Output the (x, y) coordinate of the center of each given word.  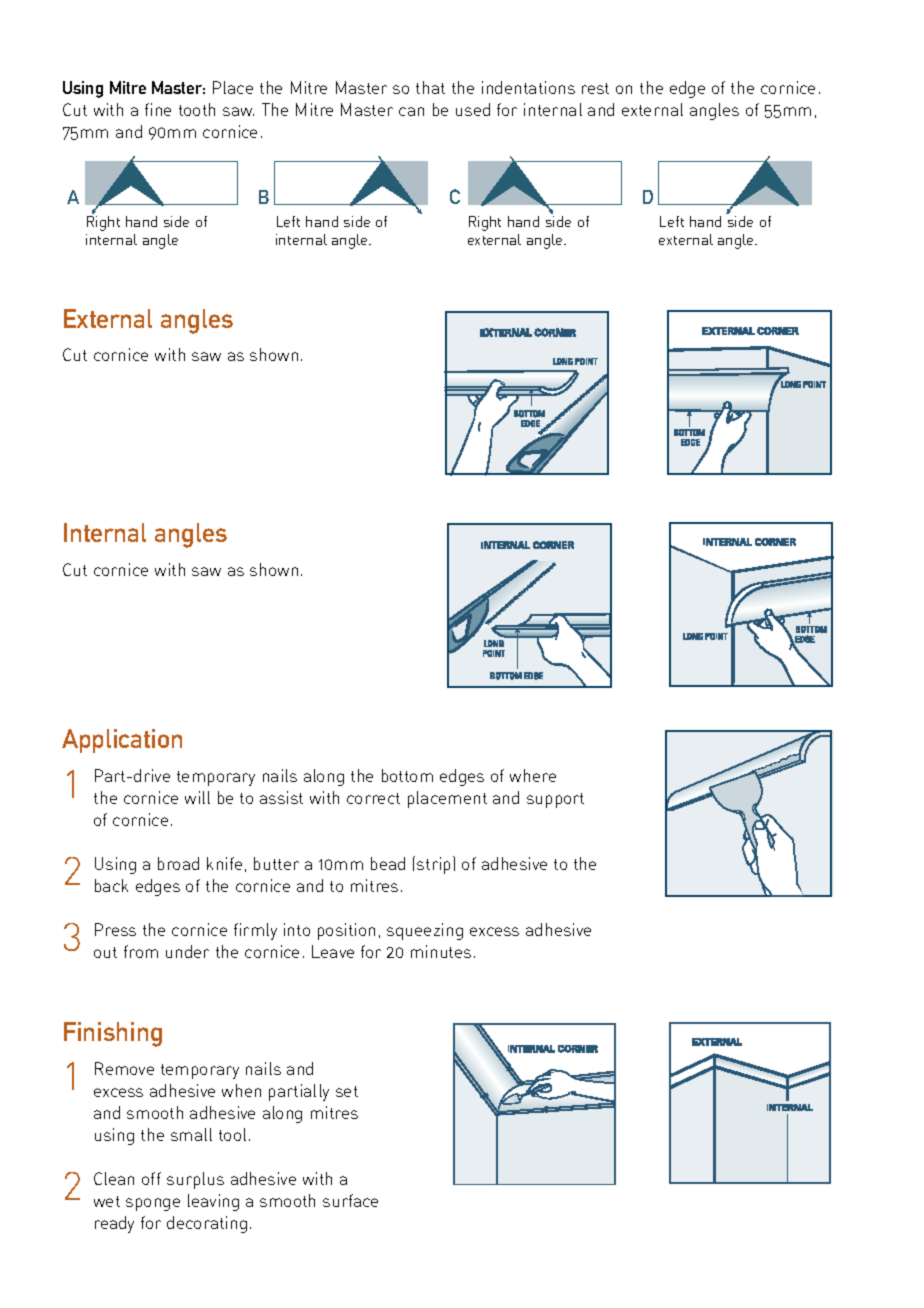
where (533, 775)
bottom (407, 775)
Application (122, 741)
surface (350, 1200)
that (430, 87)
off (151, 1178)
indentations (528, 87)
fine (158, 109)
